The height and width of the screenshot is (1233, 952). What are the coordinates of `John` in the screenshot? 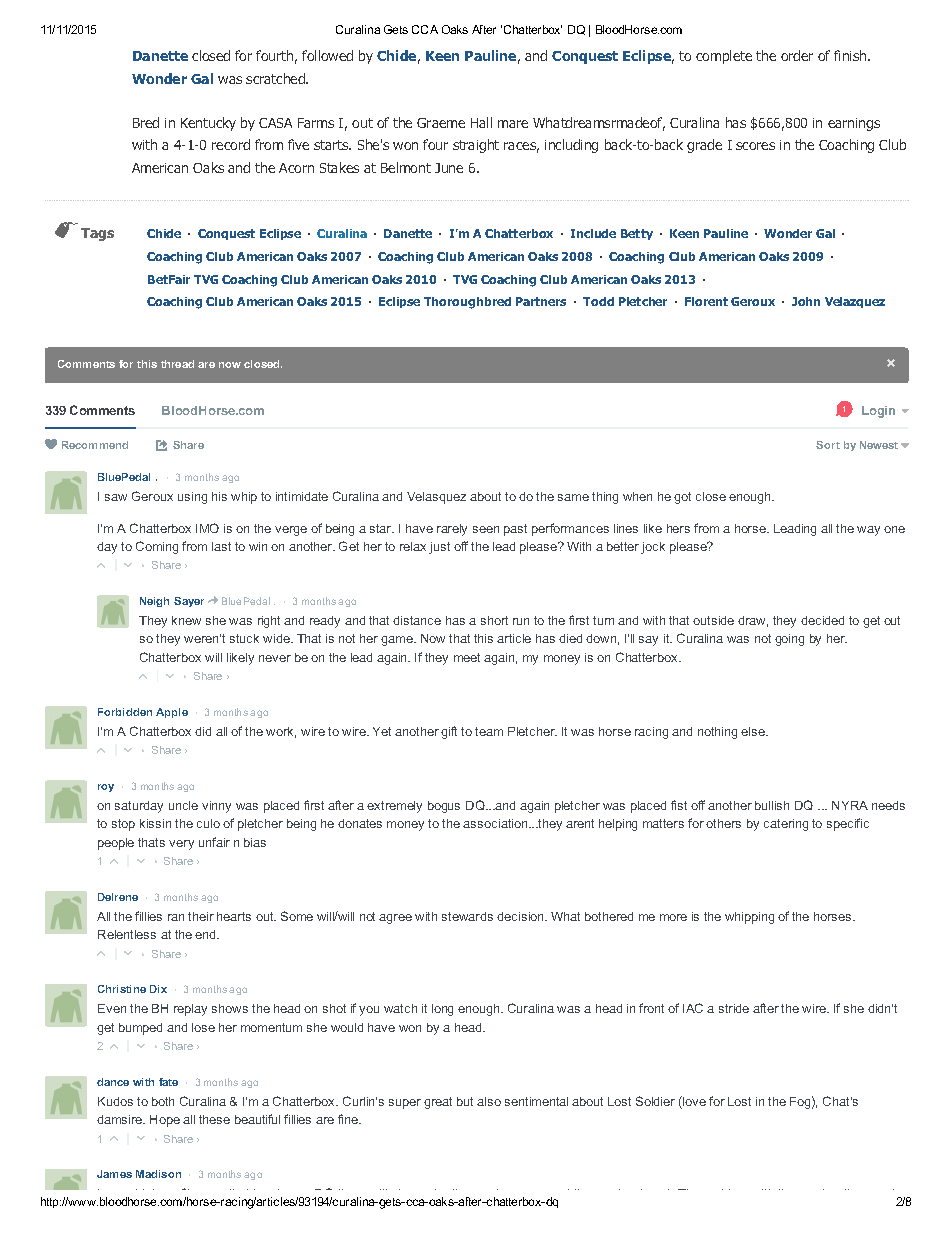 It's located at (806, 301).
